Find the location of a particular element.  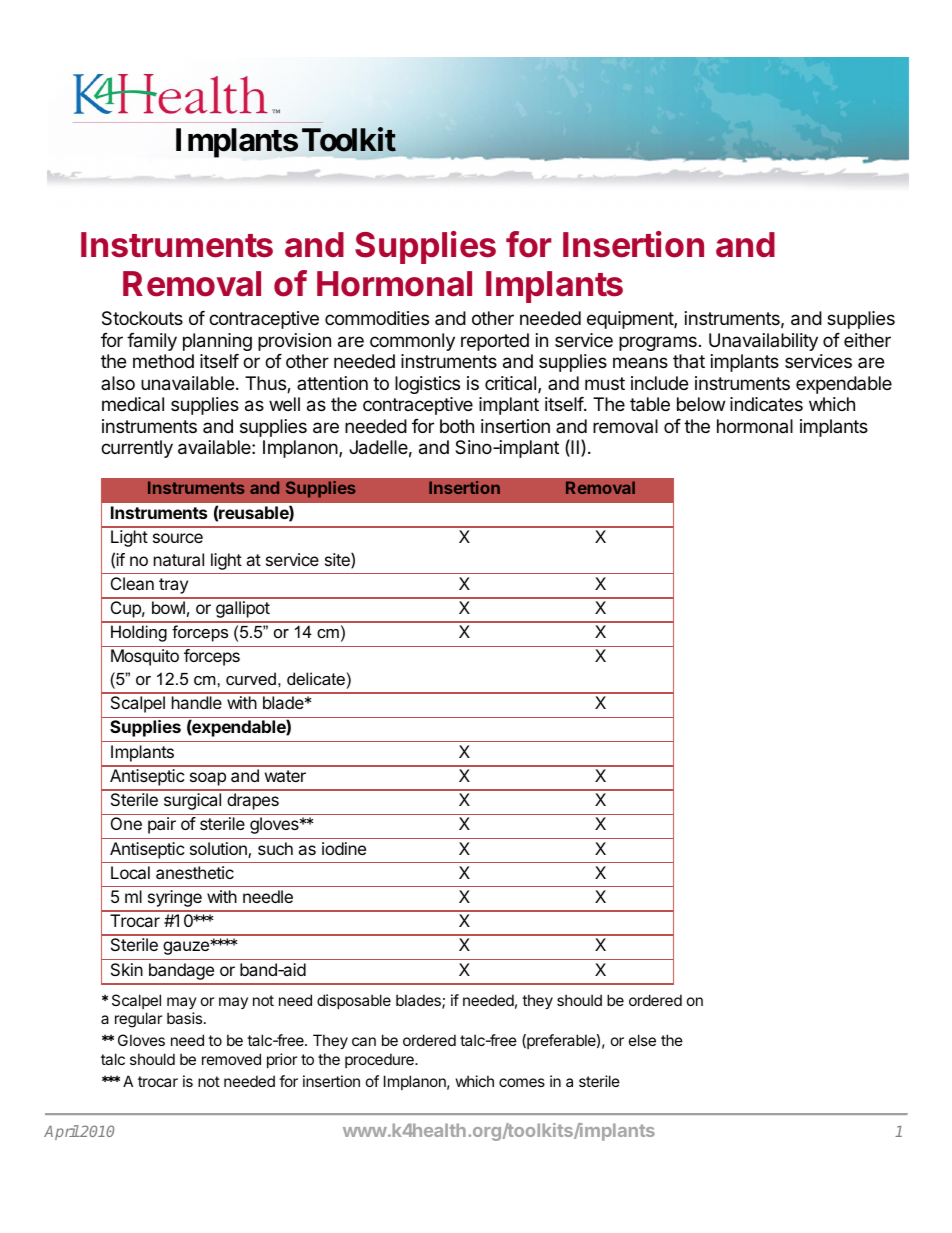

delicate is located at coordinates (316, 678).
